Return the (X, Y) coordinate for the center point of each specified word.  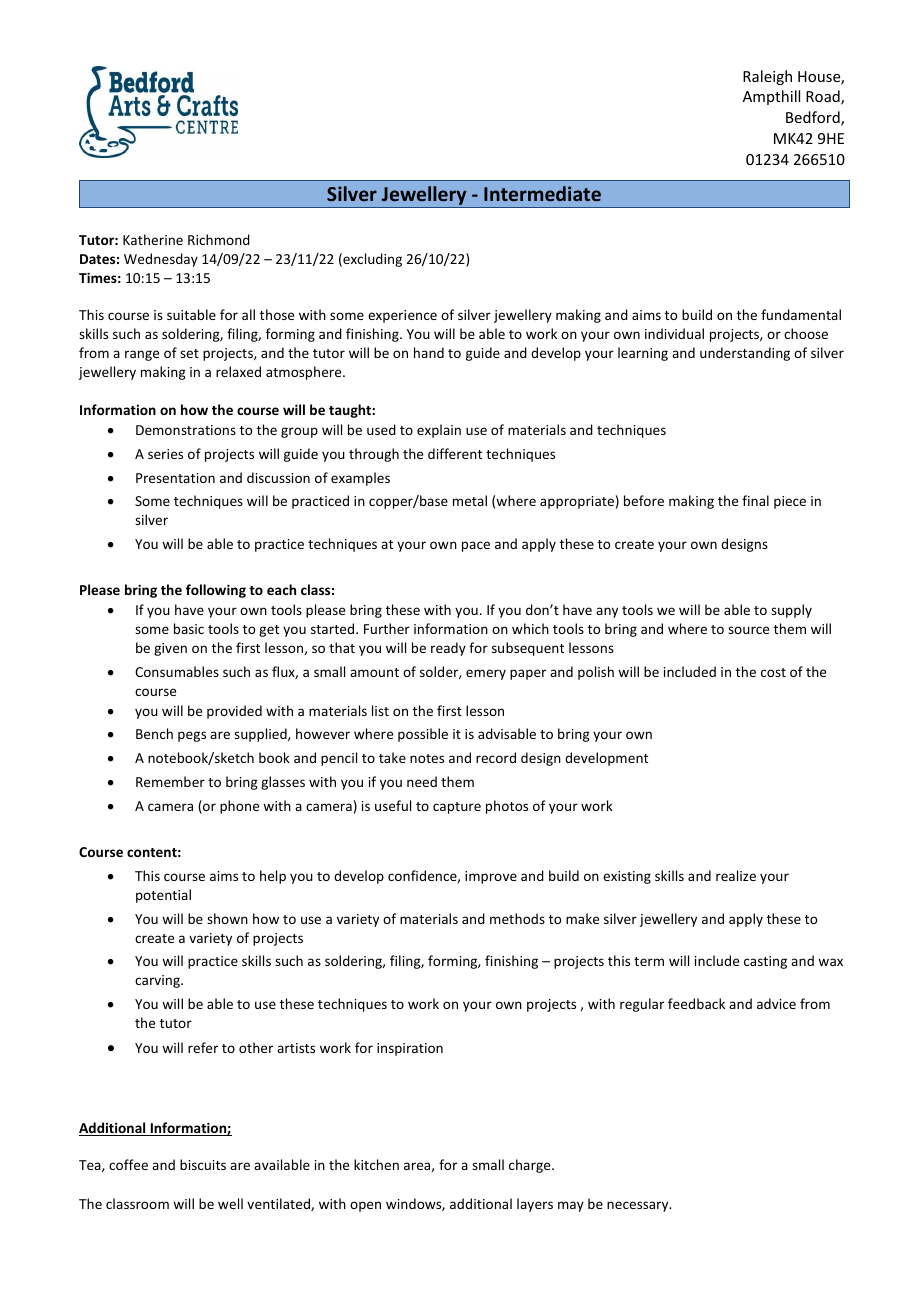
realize (736, 875)
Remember (170, 781)
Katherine (153, 239)
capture (457, 808)
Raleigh (767, 77)
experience (402, 316)
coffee (128, 1164)
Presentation (175, 478)
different (455, 453)
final (755, 500)
